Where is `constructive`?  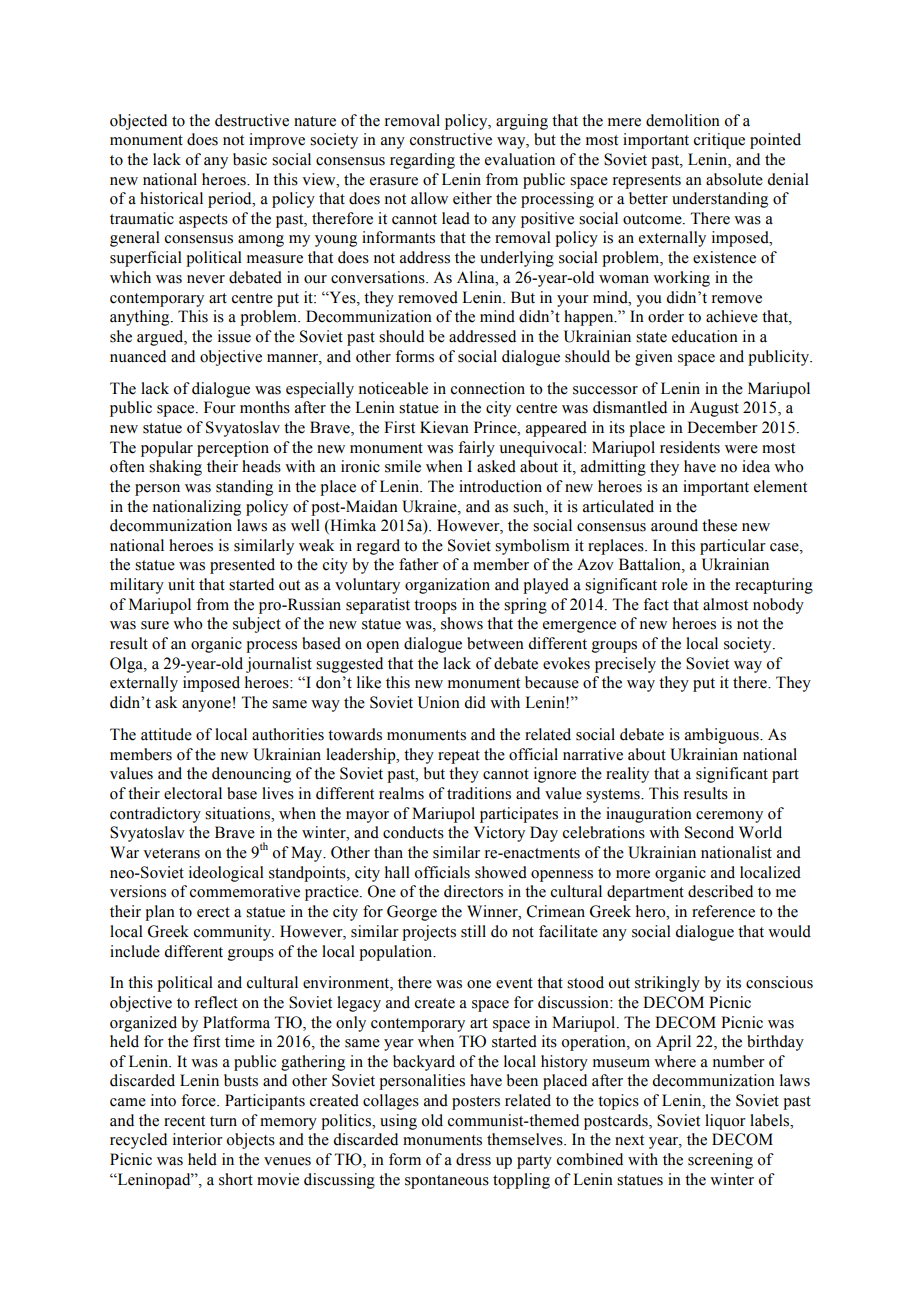
constructive is located at coordinates (451, 139).
